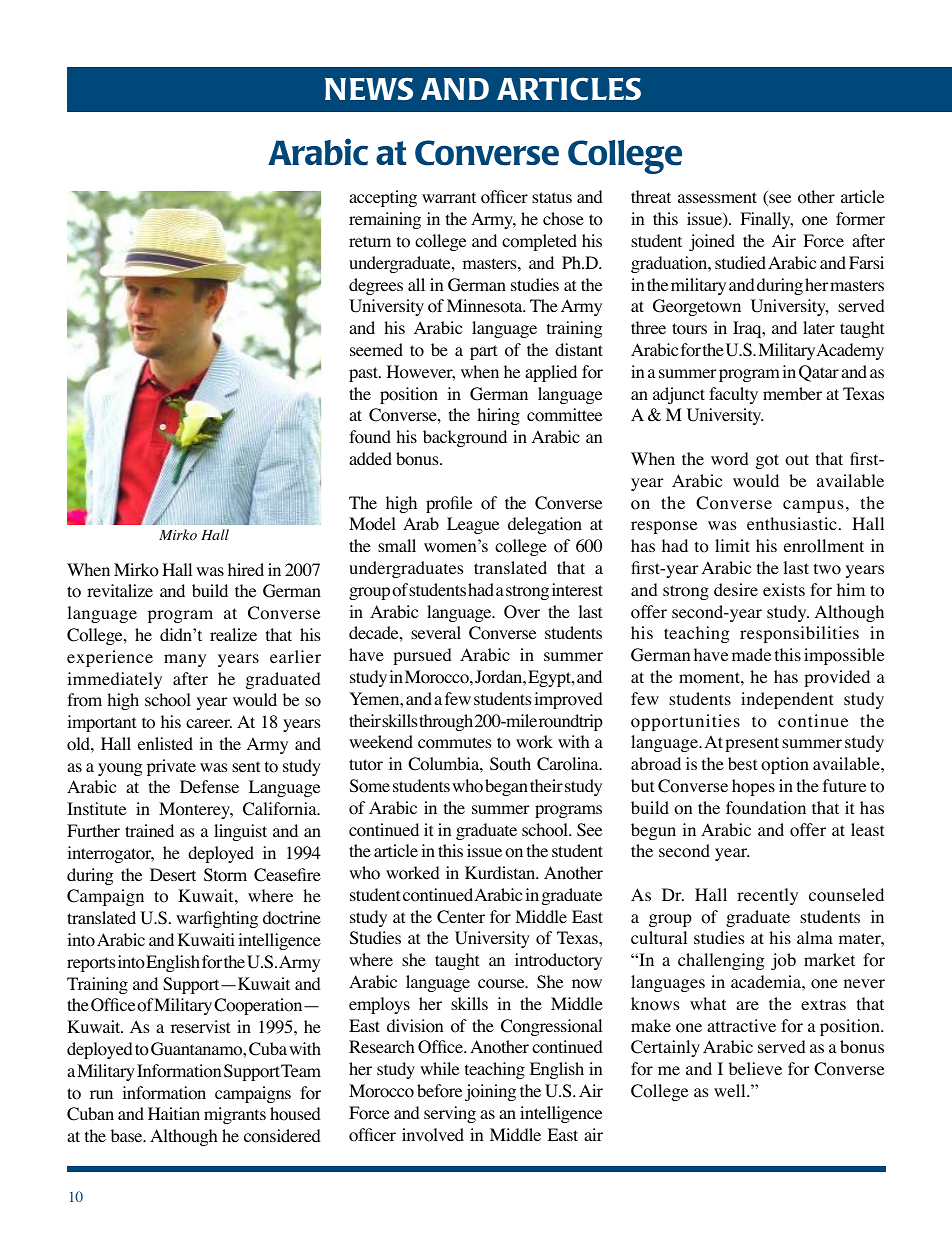  Describe the element at coordinates (369, 89) in the screenshot. I see `news` at that location.
